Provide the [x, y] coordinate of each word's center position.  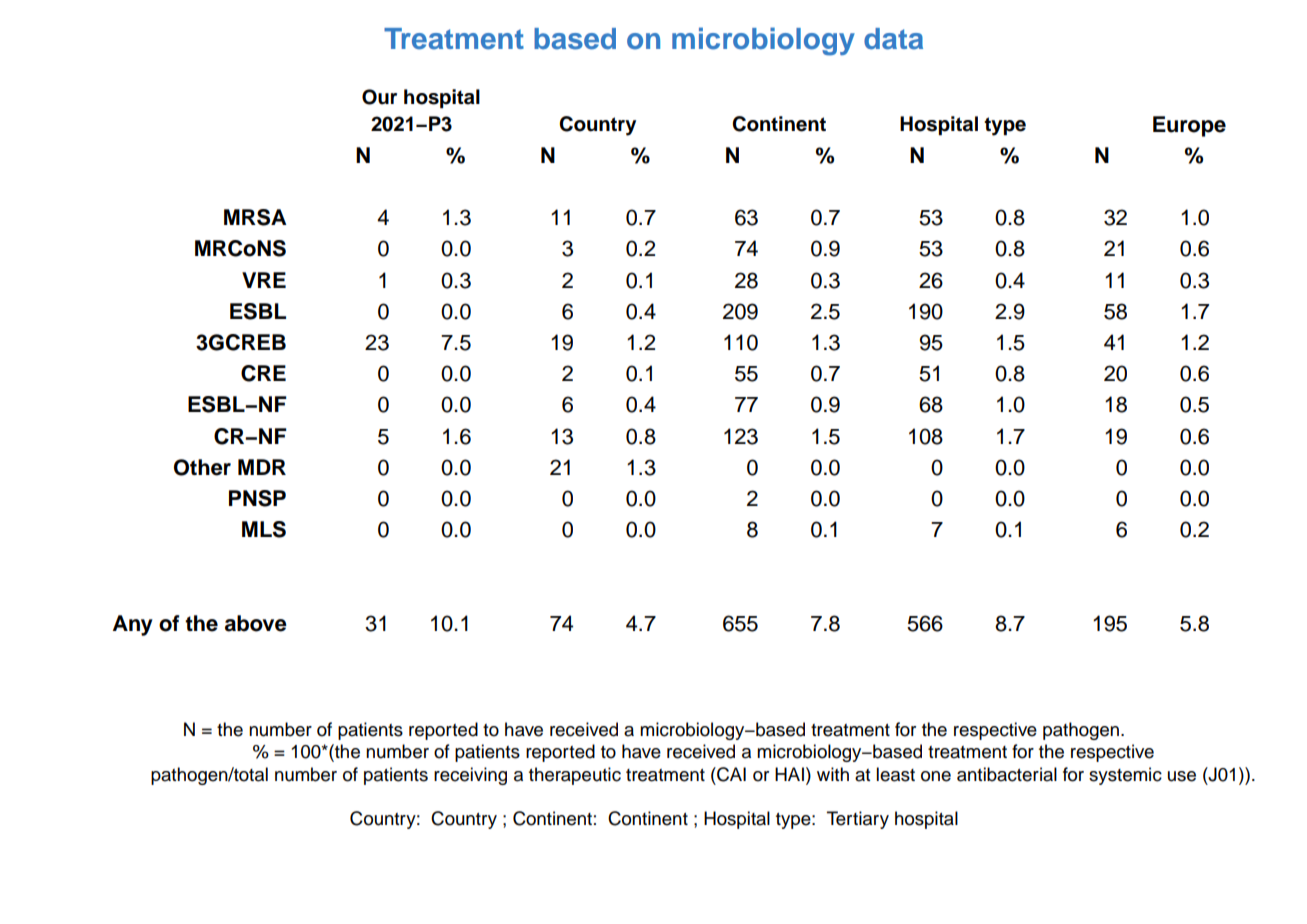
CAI [730, 774]
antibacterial [1007, 774]
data [893, 39]
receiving [470, 776]
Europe [1189, 126]
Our [379, 97]
